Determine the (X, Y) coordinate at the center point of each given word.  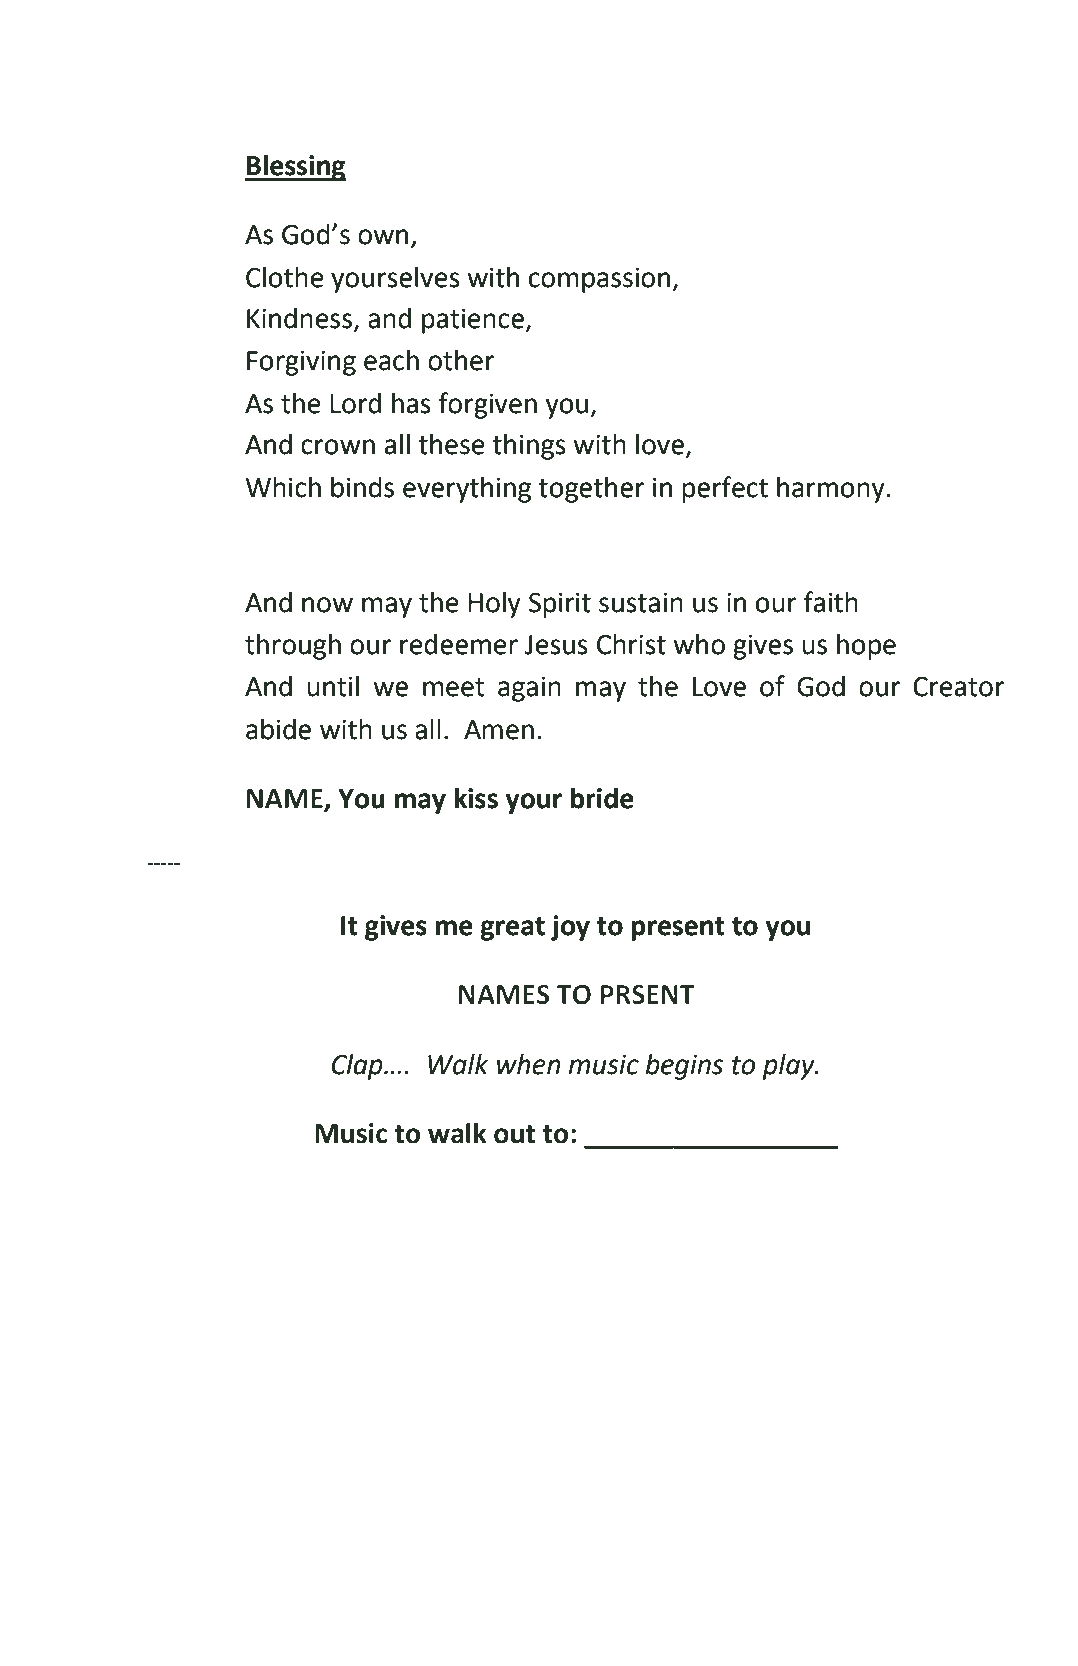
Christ (631, 644)
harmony (831, 490)
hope (866, 646)
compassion (601, 280)
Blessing (295, 167)
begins (684, 1067)
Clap (358, 1067)
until (333, 686)
